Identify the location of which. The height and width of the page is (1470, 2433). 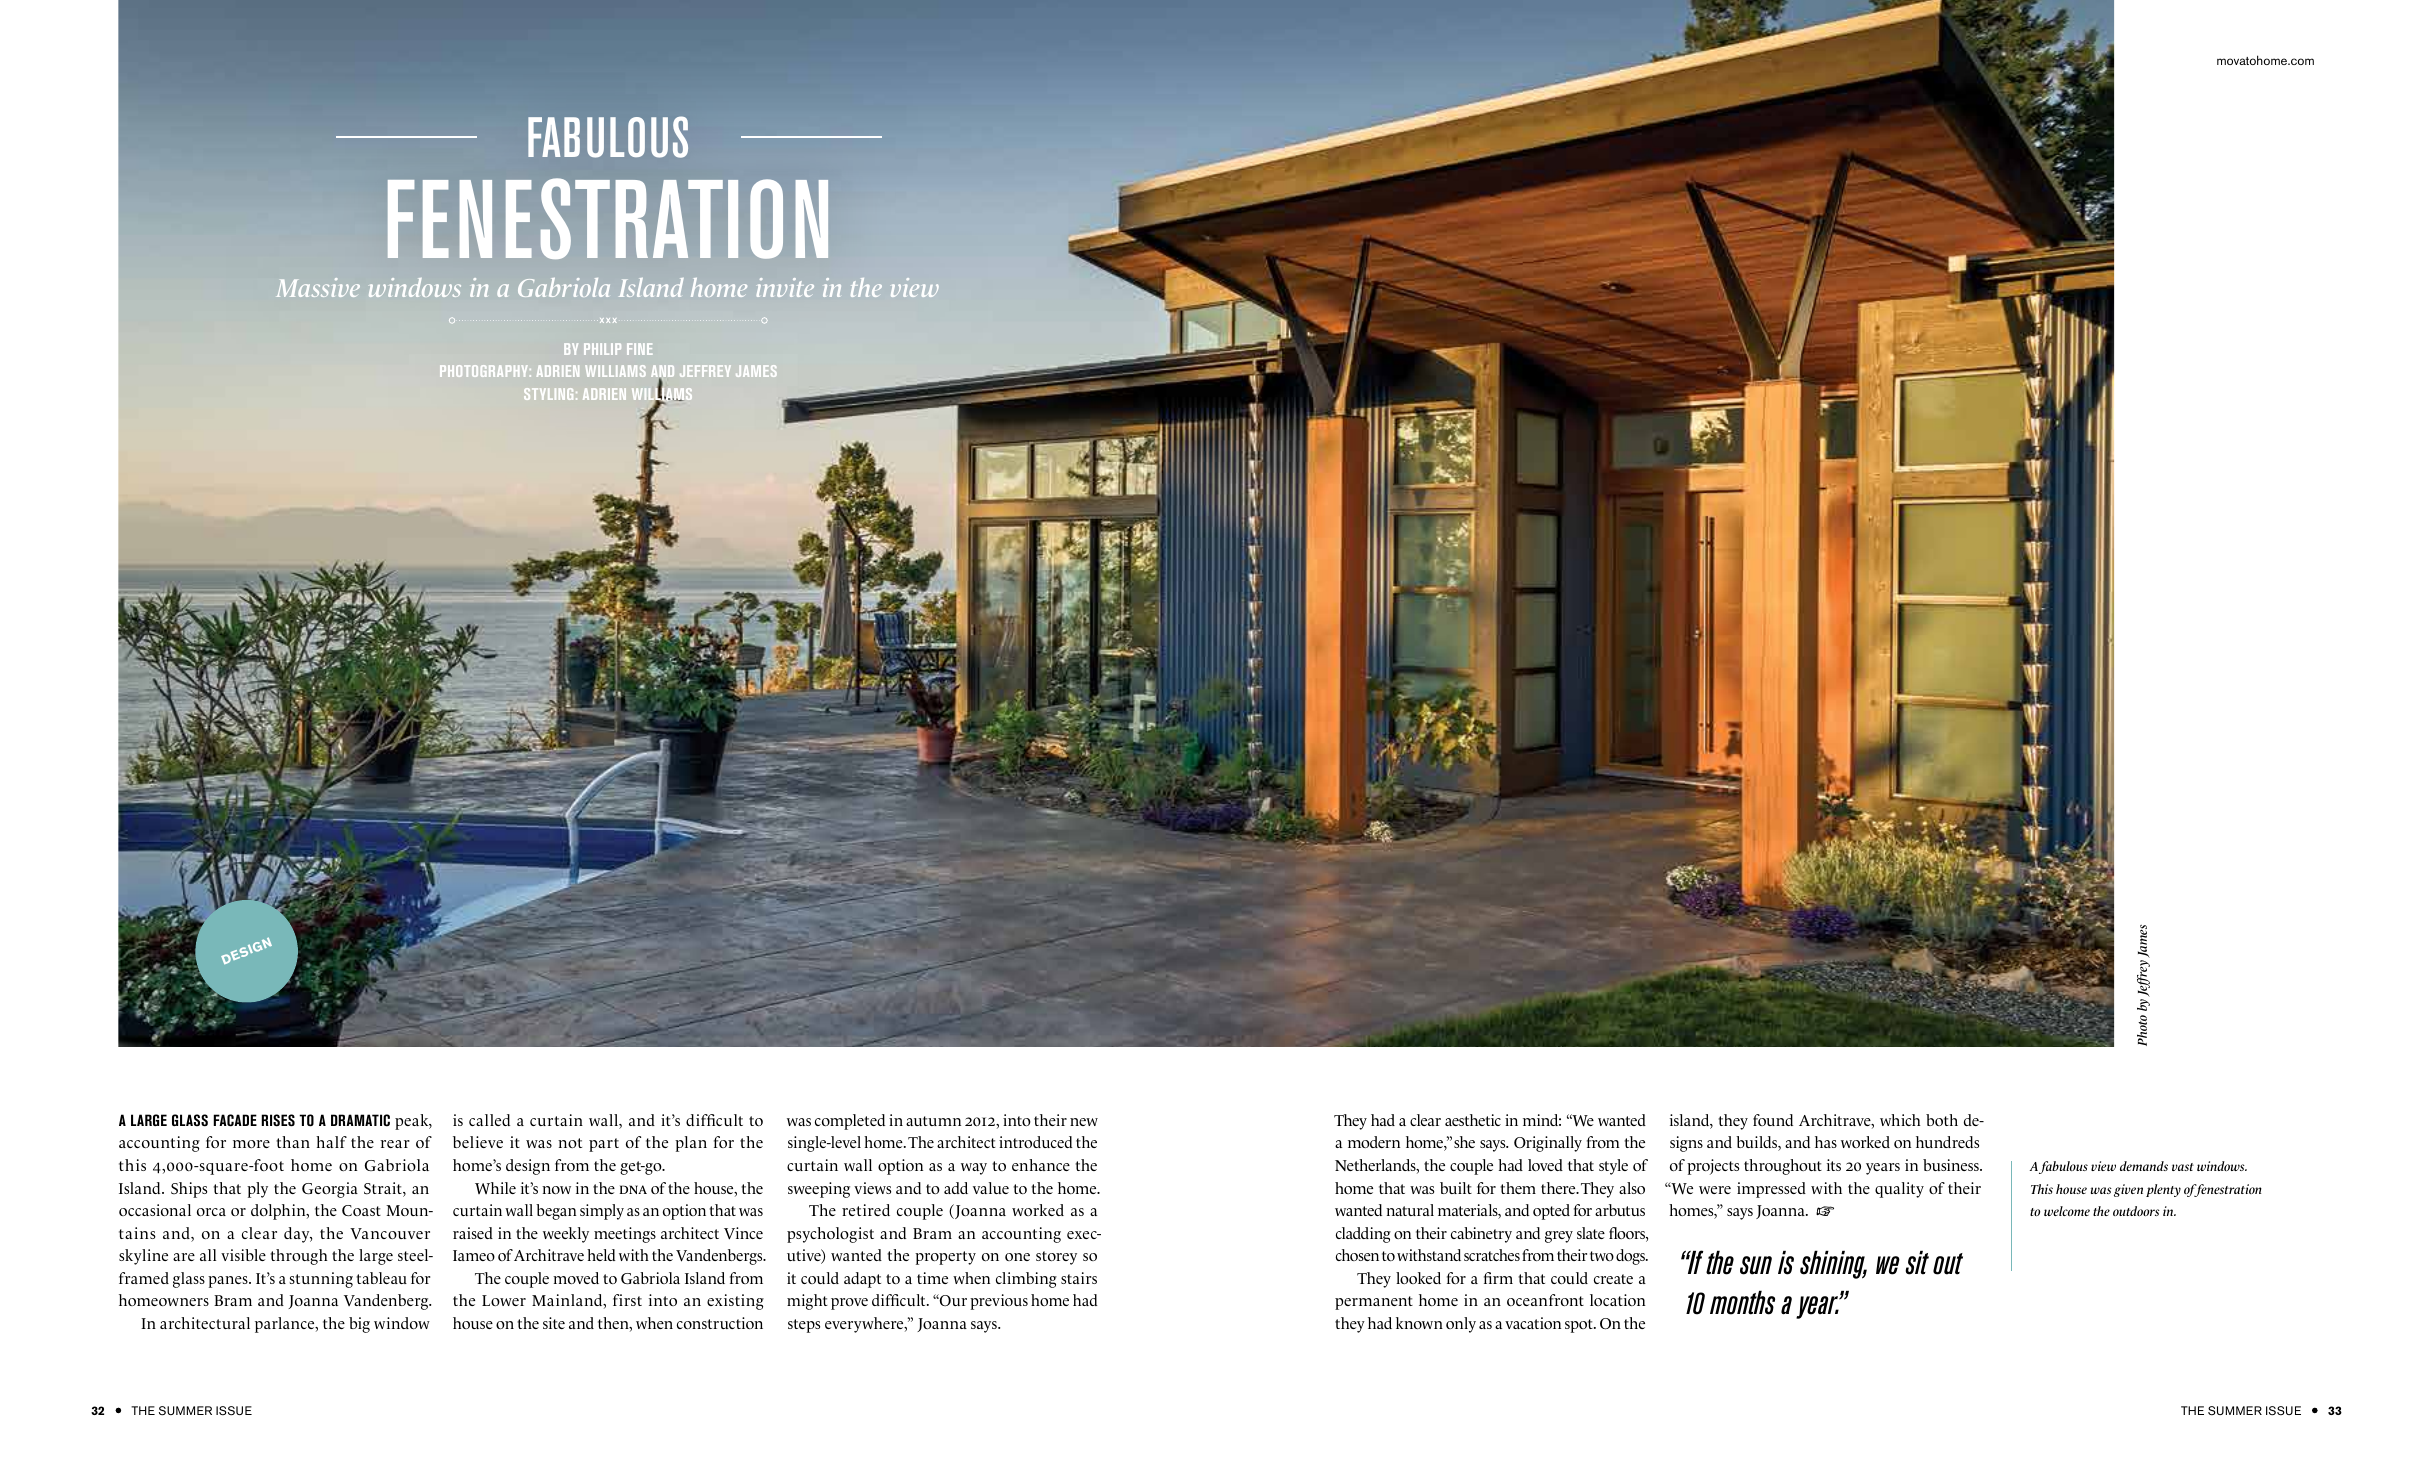
(1900, 1120).
